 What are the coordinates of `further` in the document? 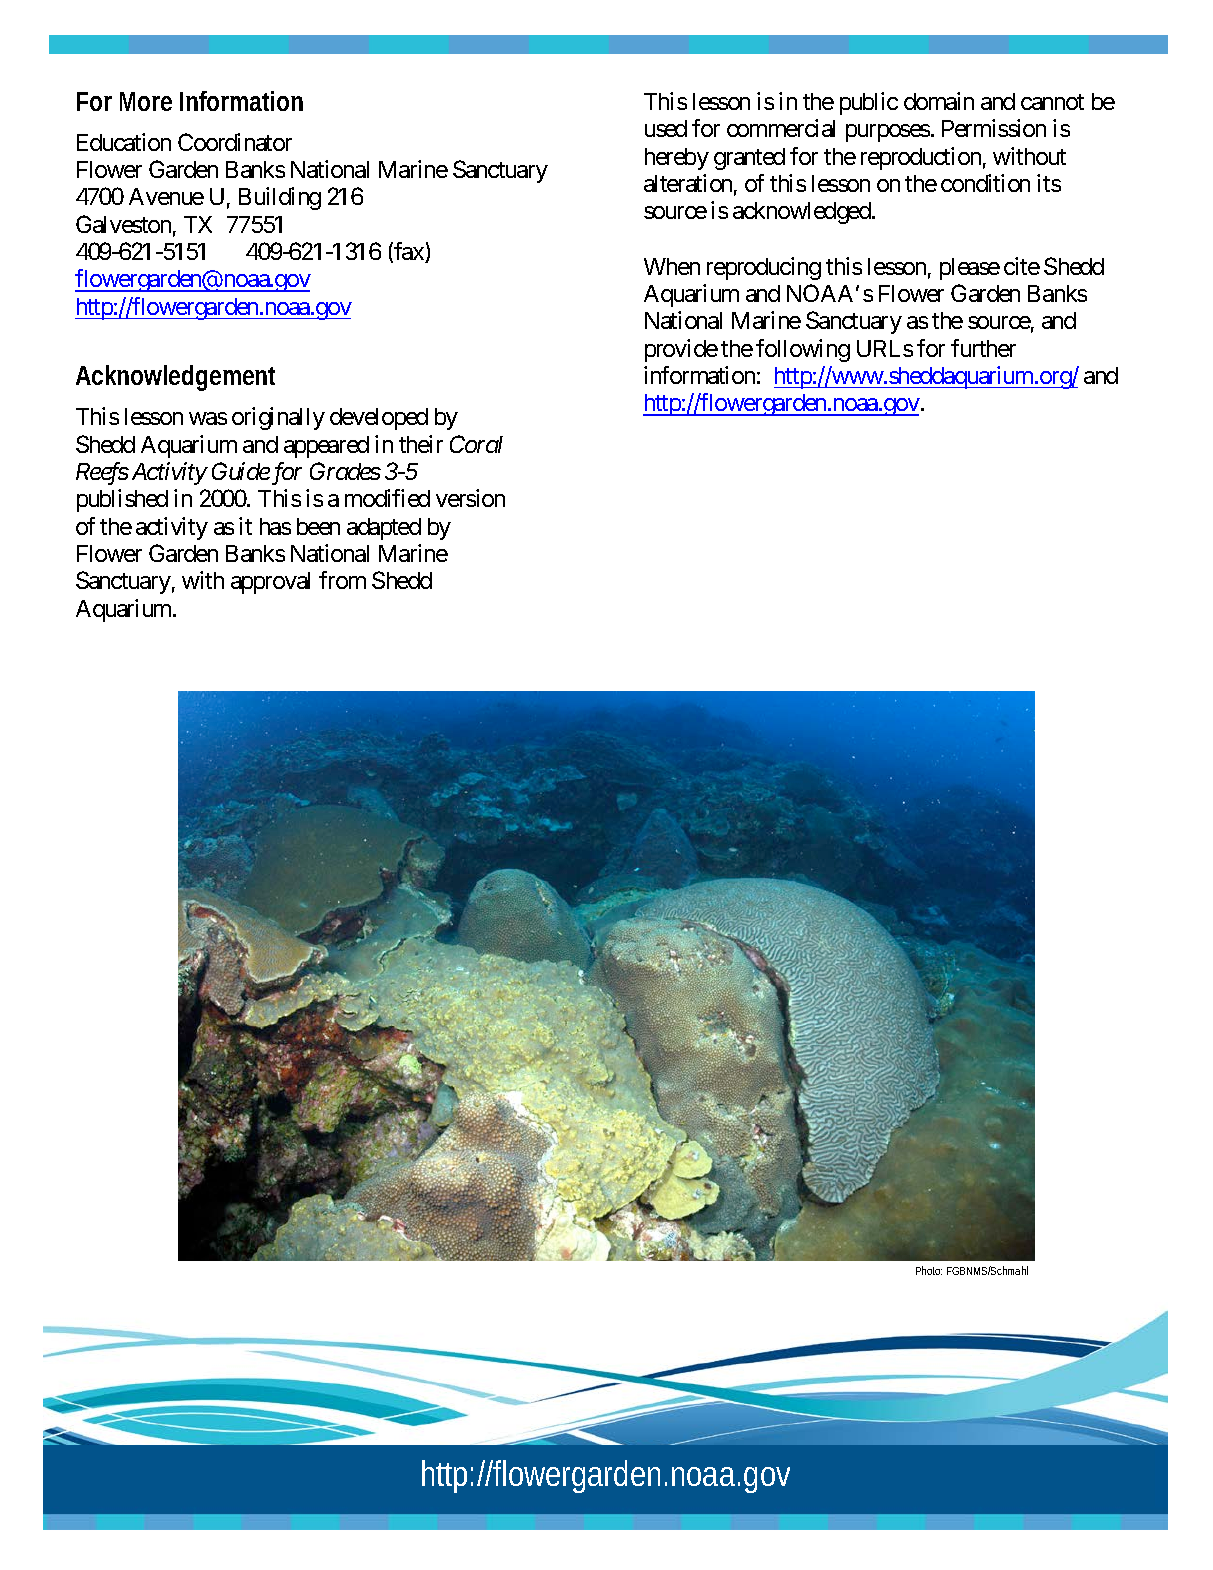 It's located at (983, 348).
